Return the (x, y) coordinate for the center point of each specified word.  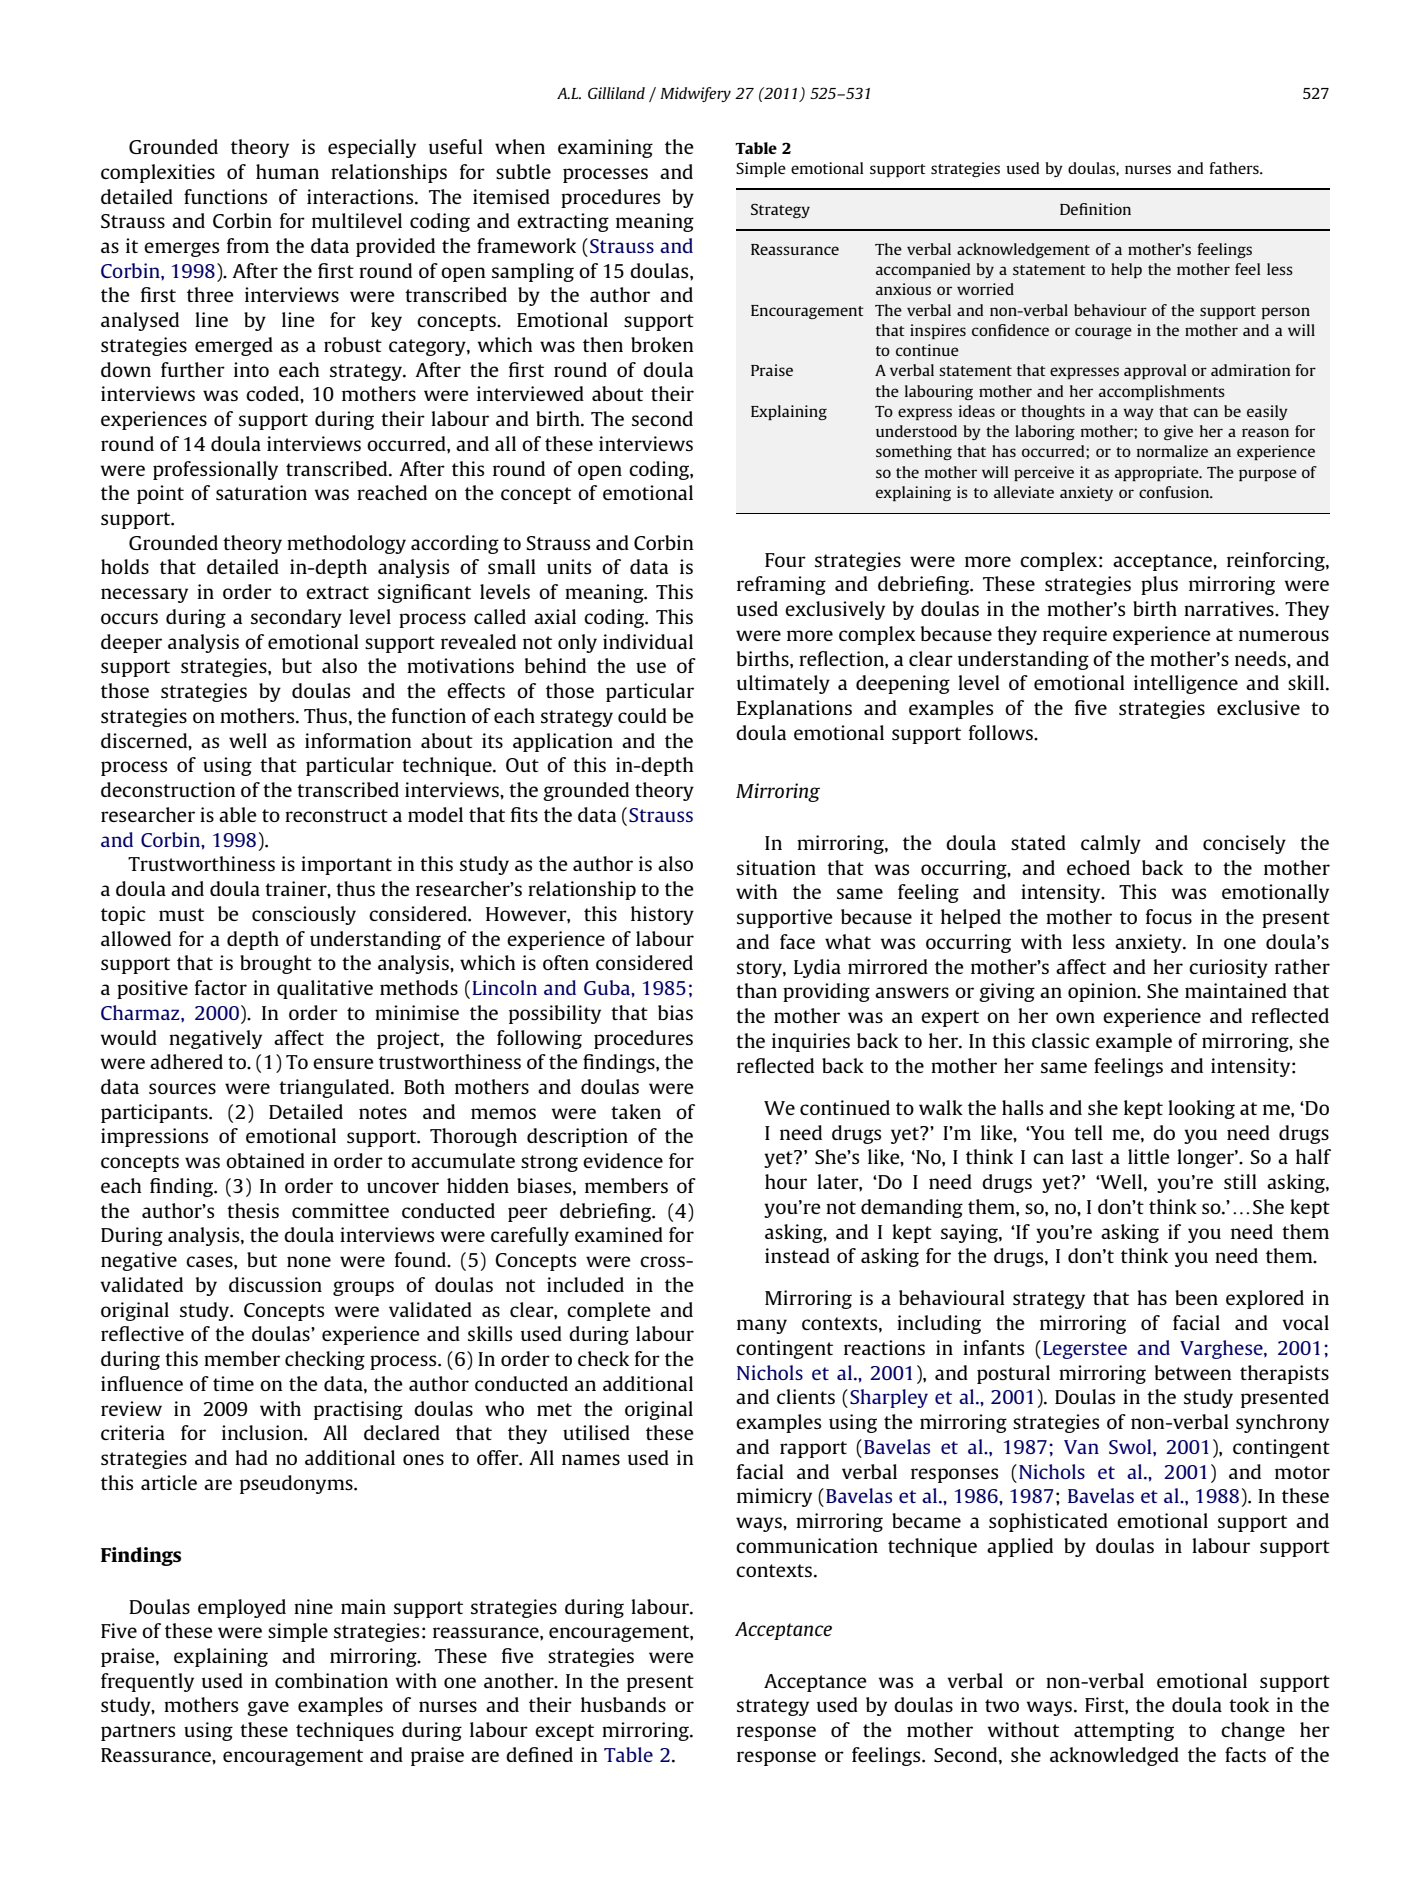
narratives (1230, 608)
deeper (131, 643)
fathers (1235, 168)
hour (786, 1181)
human (287, 171)
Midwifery (695, 94)
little (1149, 1156)
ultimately (783, 684)
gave (268, 1708)
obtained (265, 1160)
